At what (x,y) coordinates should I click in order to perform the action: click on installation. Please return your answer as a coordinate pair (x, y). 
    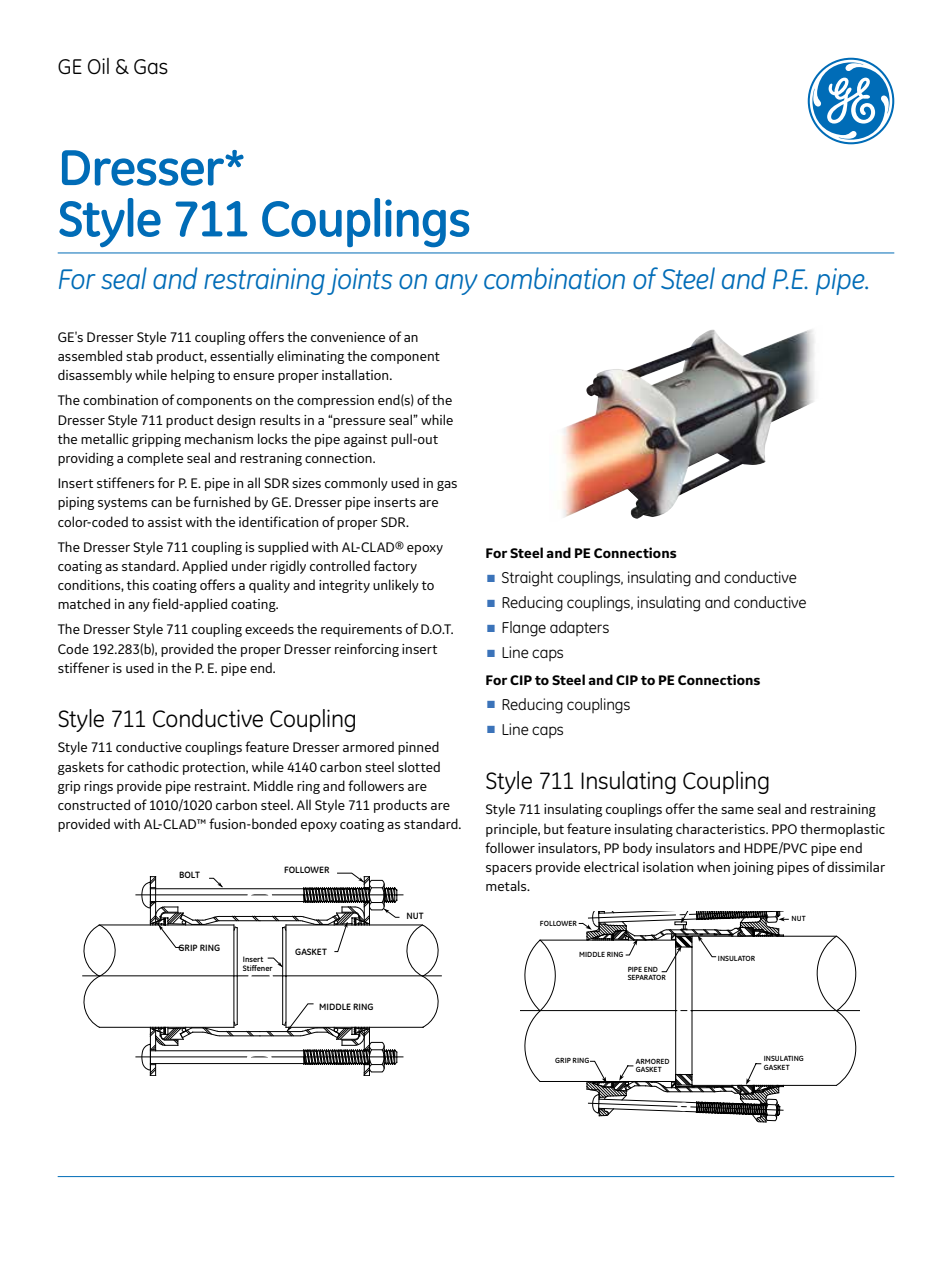
    Looking at the image, I should click on (356, 374).
